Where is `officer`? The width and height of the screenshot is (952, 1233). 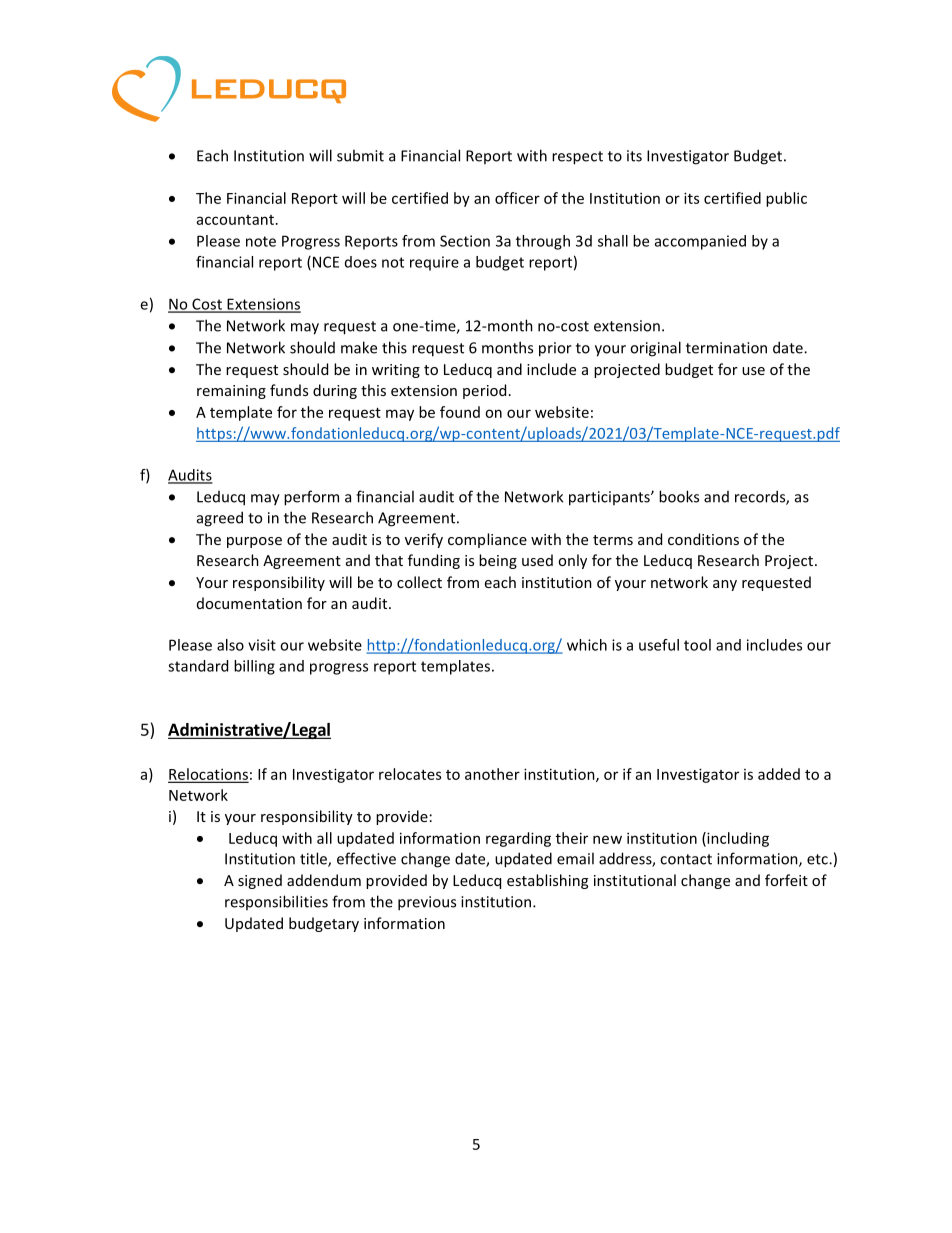 officer is located at coordinates (517, 198).
